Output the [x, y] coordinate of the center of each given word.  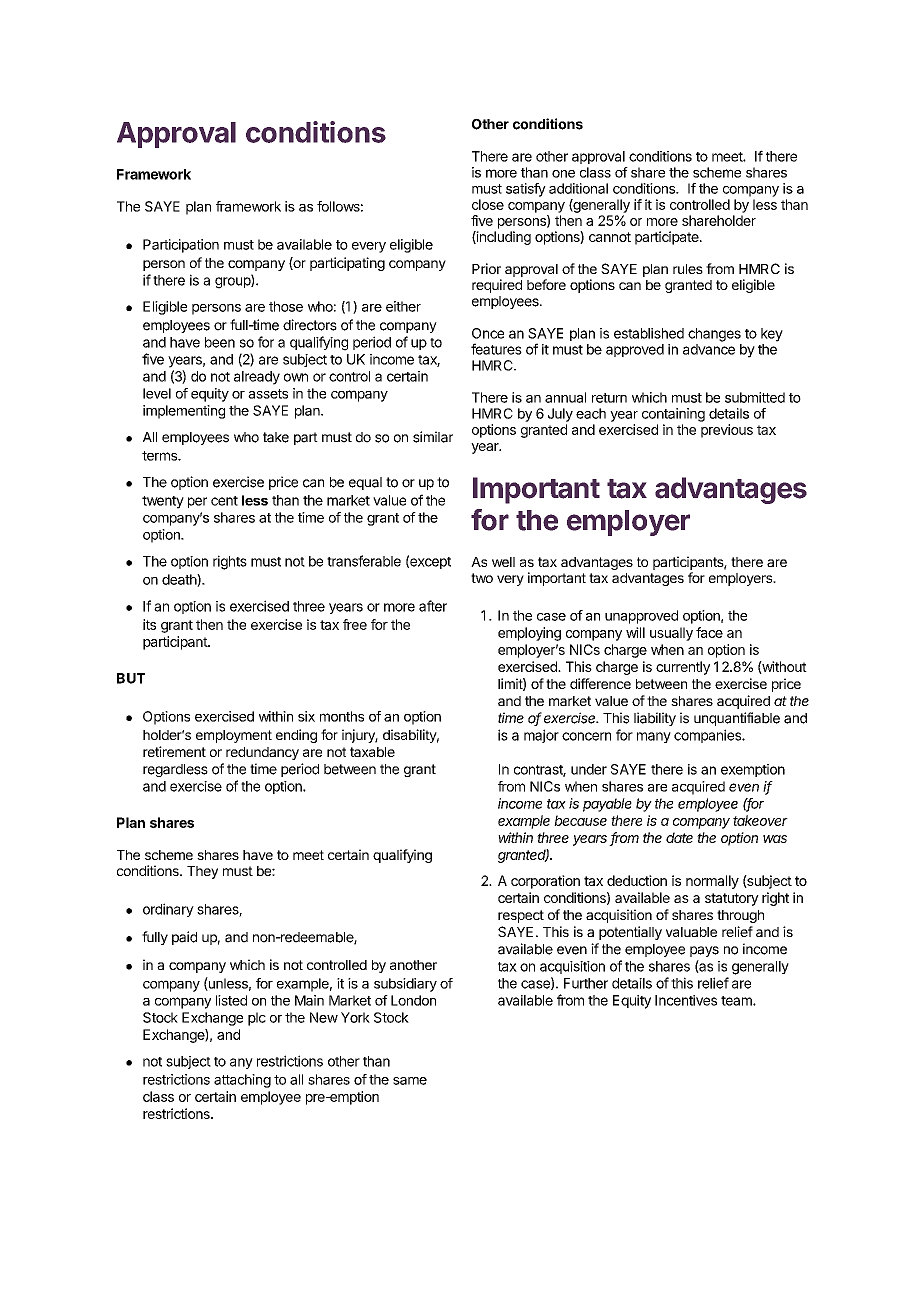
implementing [184, 412]
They [202, 872]
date [679, 837]
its [149, 624]
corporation [545, 882]
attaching [242, 1081]
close [488, 204]
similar [433, 437]
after [433, 606]
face [709, 632]
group [233, 282]
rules [688, 269]
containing [673, 415]
